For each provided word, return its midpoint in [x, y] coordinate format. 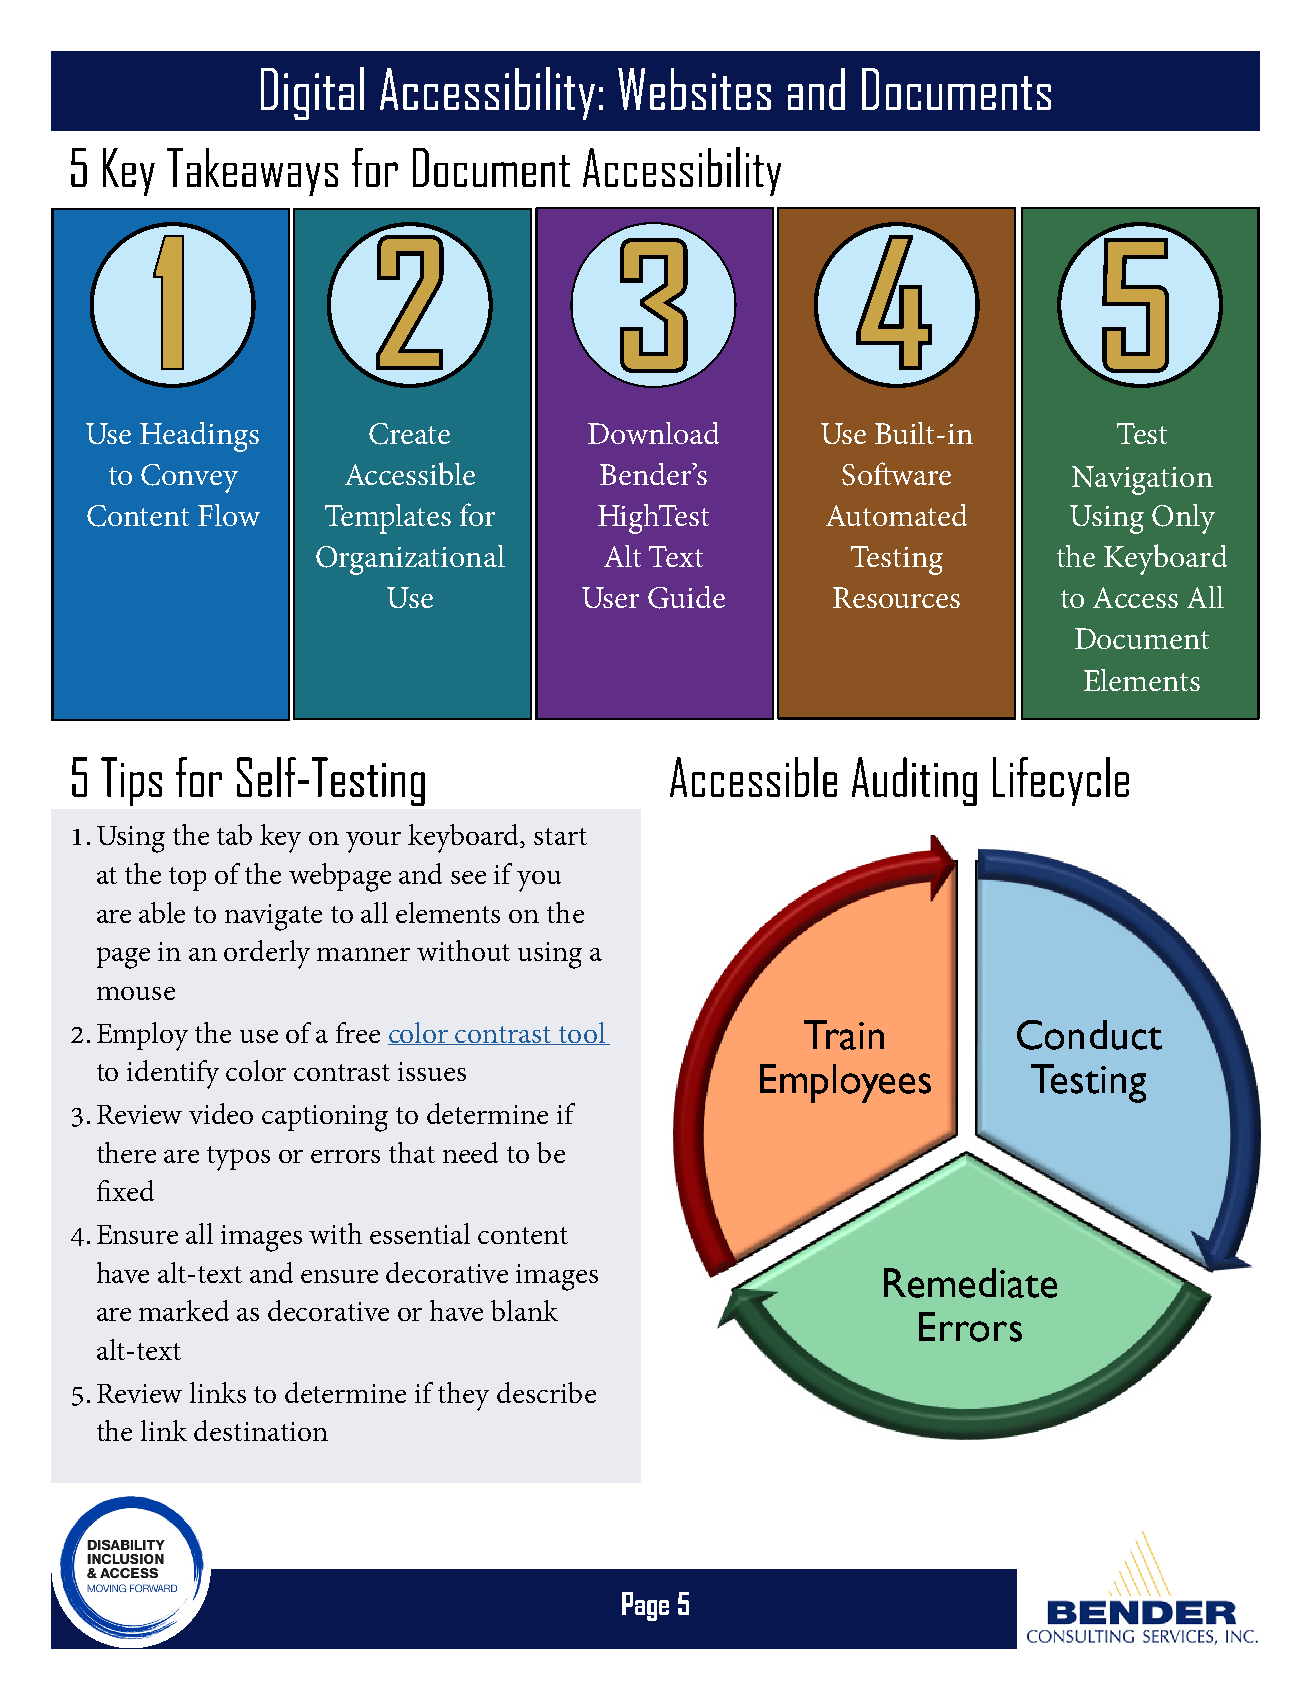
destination [261, 1430]
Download [653, 433]
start [560, 836]
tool [582, 1033]
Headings [199, 437]
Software [896, 474]
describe [546, 1392]
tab [234, 834]
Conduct [1089, 1035]
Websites [694, 89]
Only [1183, 519]
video [221, 1113]
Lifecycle [1061, 781]
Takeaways [252, 172]
